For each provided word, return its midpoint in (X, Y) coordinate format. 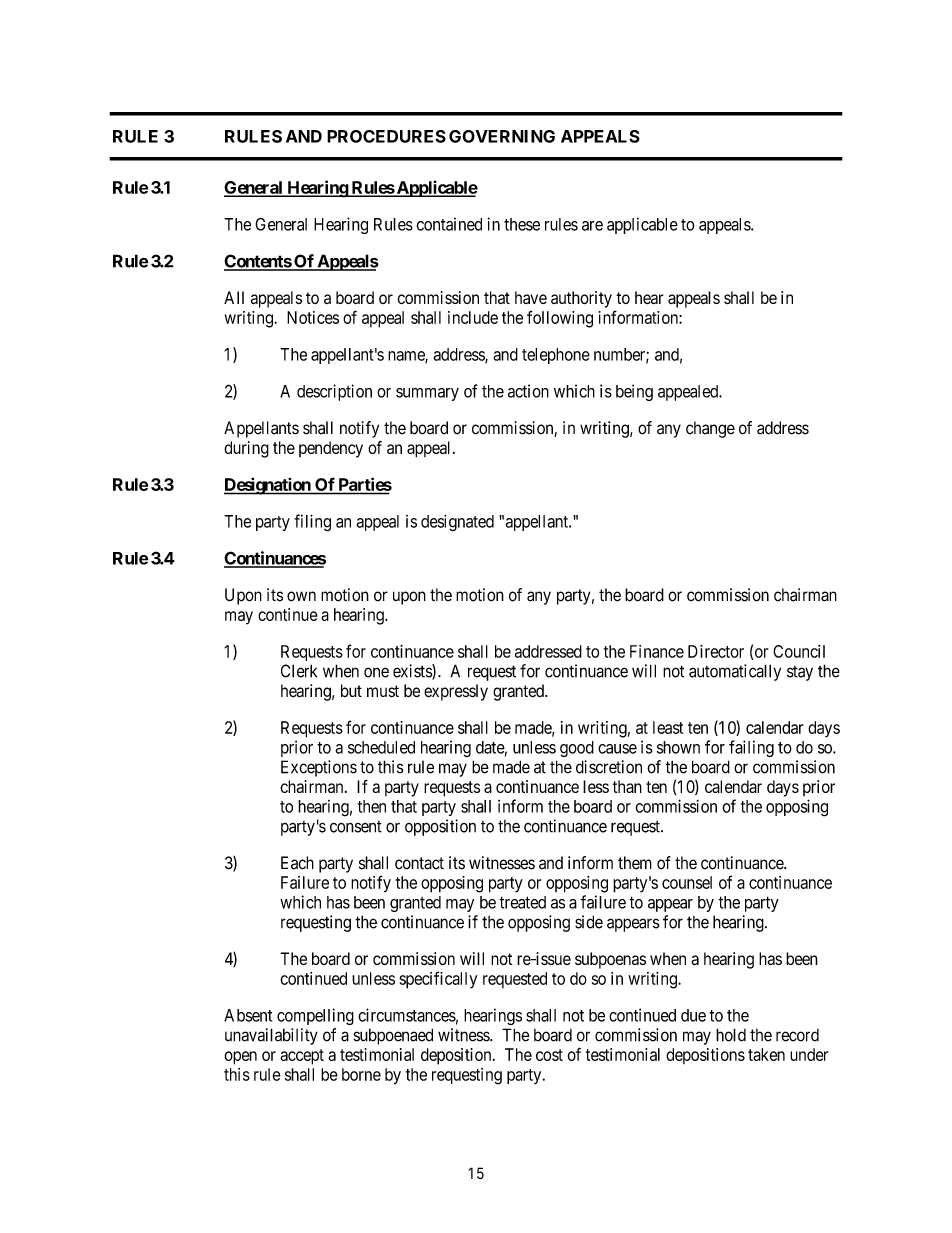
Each (297, 863)
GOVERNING (502, 136)
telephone (556, 356)
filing (312, 523)
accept (302, 1057)
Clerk (299, 671)
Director (716, 651)
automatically (735, 672)
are (592, 226)
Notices (313, 317)
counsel (687, 882)
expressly (456, 692)
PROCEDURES (386, 136)
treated (522, 902)
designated (457, 523)
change (710, 429)
